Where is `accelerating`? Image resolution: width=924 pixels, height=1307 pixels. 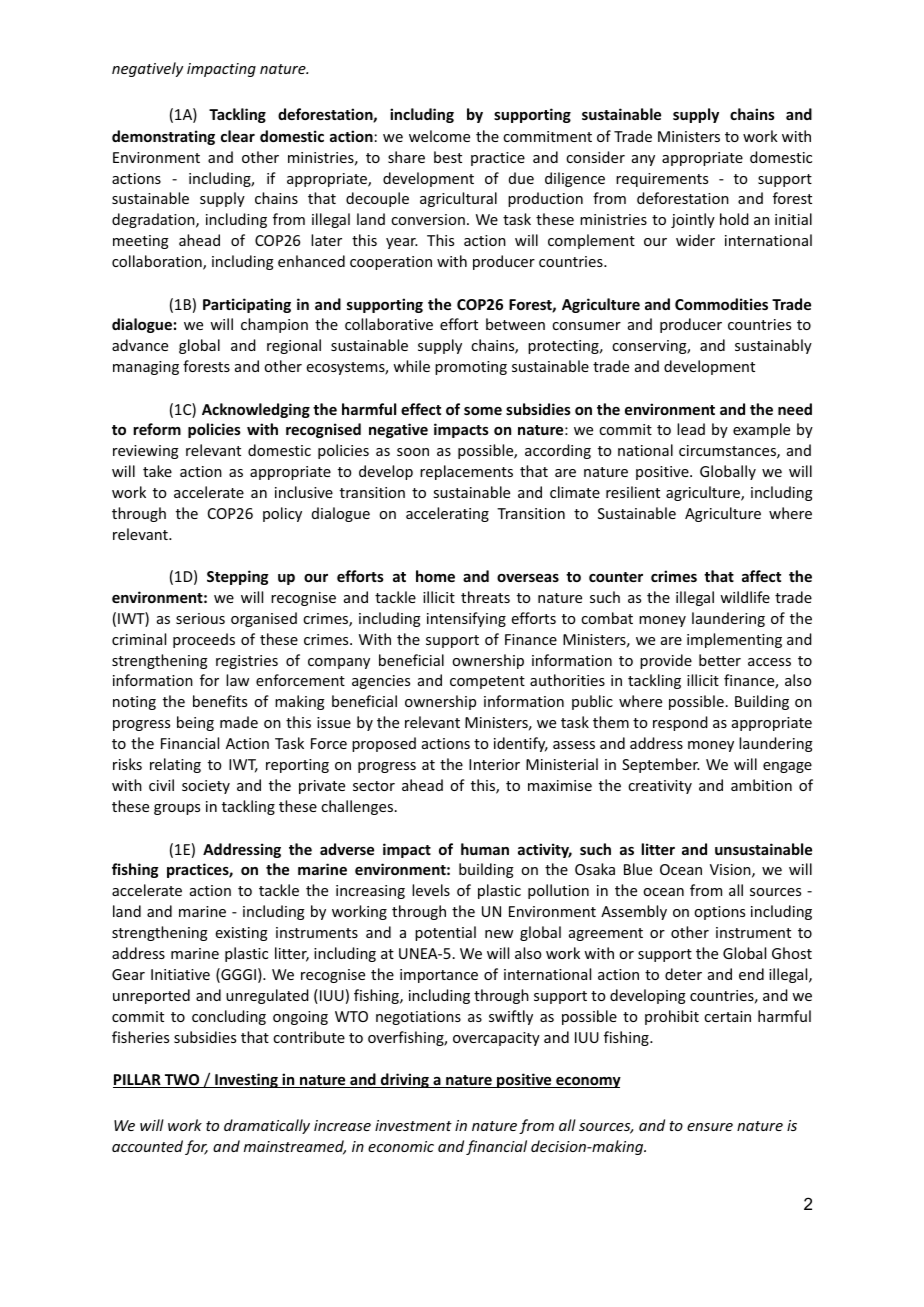
accelerating is located at coordinates (447, 514).
